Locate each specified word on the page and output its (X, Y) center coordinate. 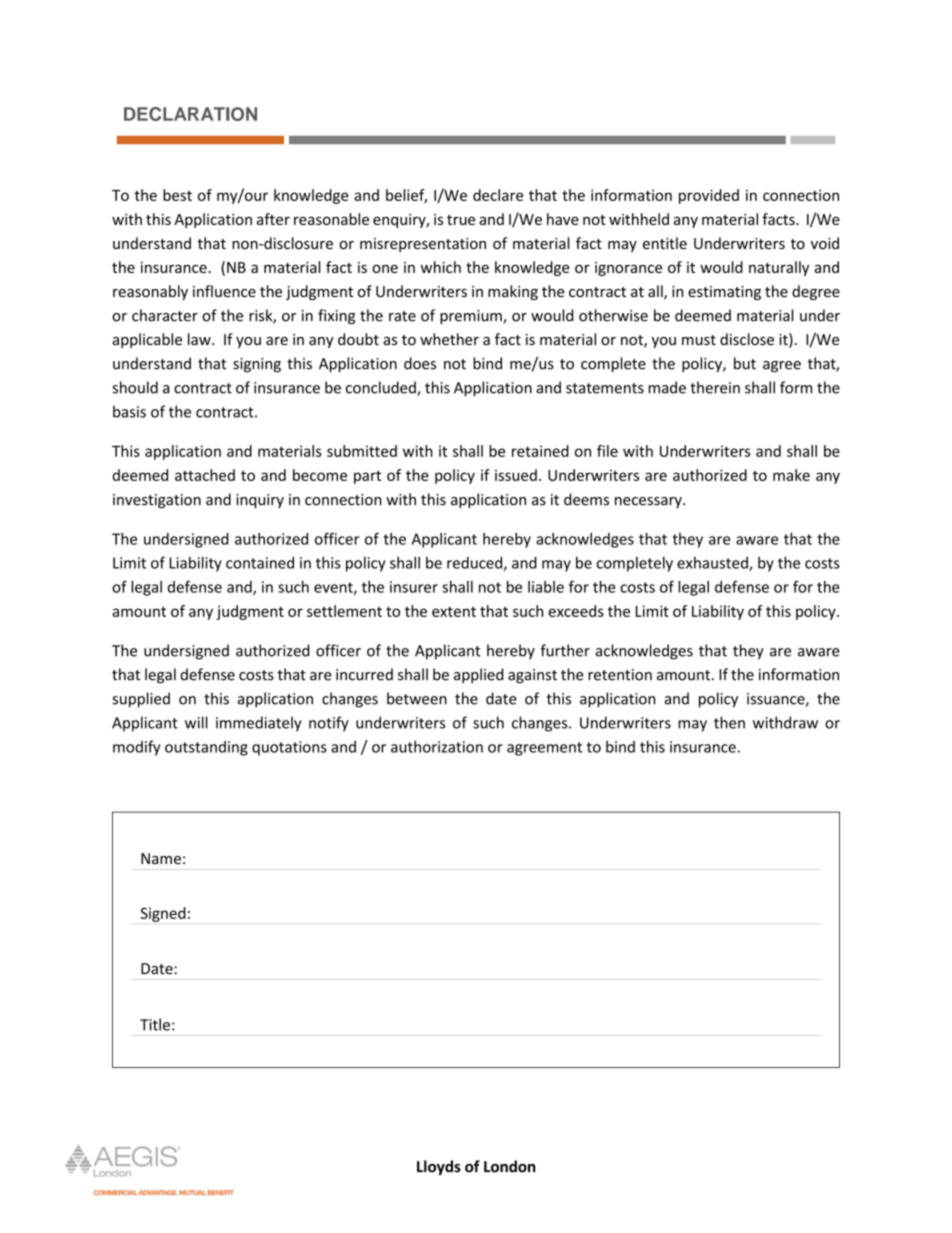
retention (620, 675)
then (729, 722)
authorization (437, 746)
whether (449, 339)
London (509, 1166)
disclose (747, 339)
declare (498, 195)
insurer (414, 587)
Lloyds (439, 1167)
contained (260, 562)
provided (709, 196)
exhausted (713, 564)
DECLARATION (190, 114)
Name (161, 858)
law (200, 339)
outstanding (206, 748)
